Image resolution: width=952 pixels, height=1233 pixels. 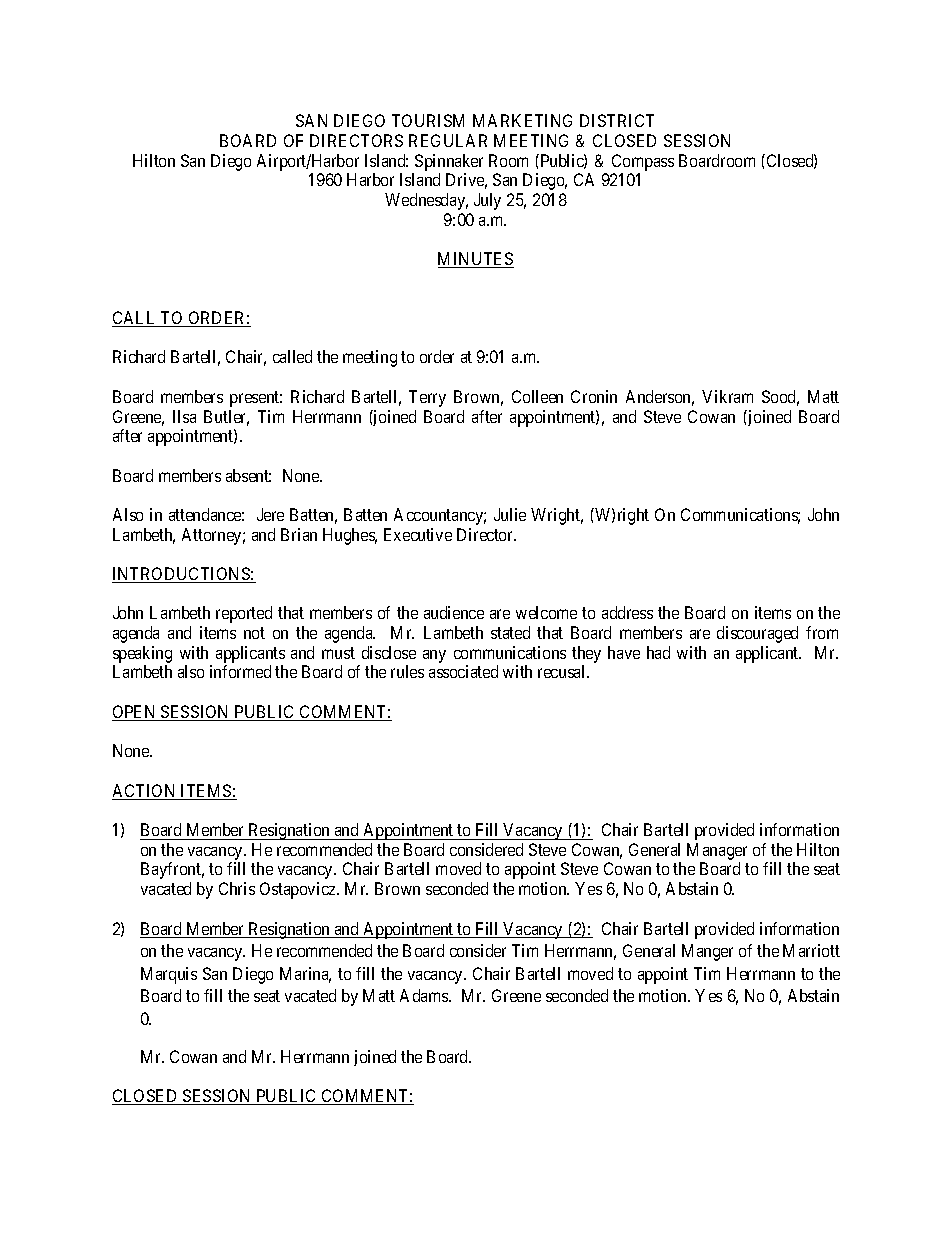 I want to click on MINUTES, so click(x=476, y=260).
